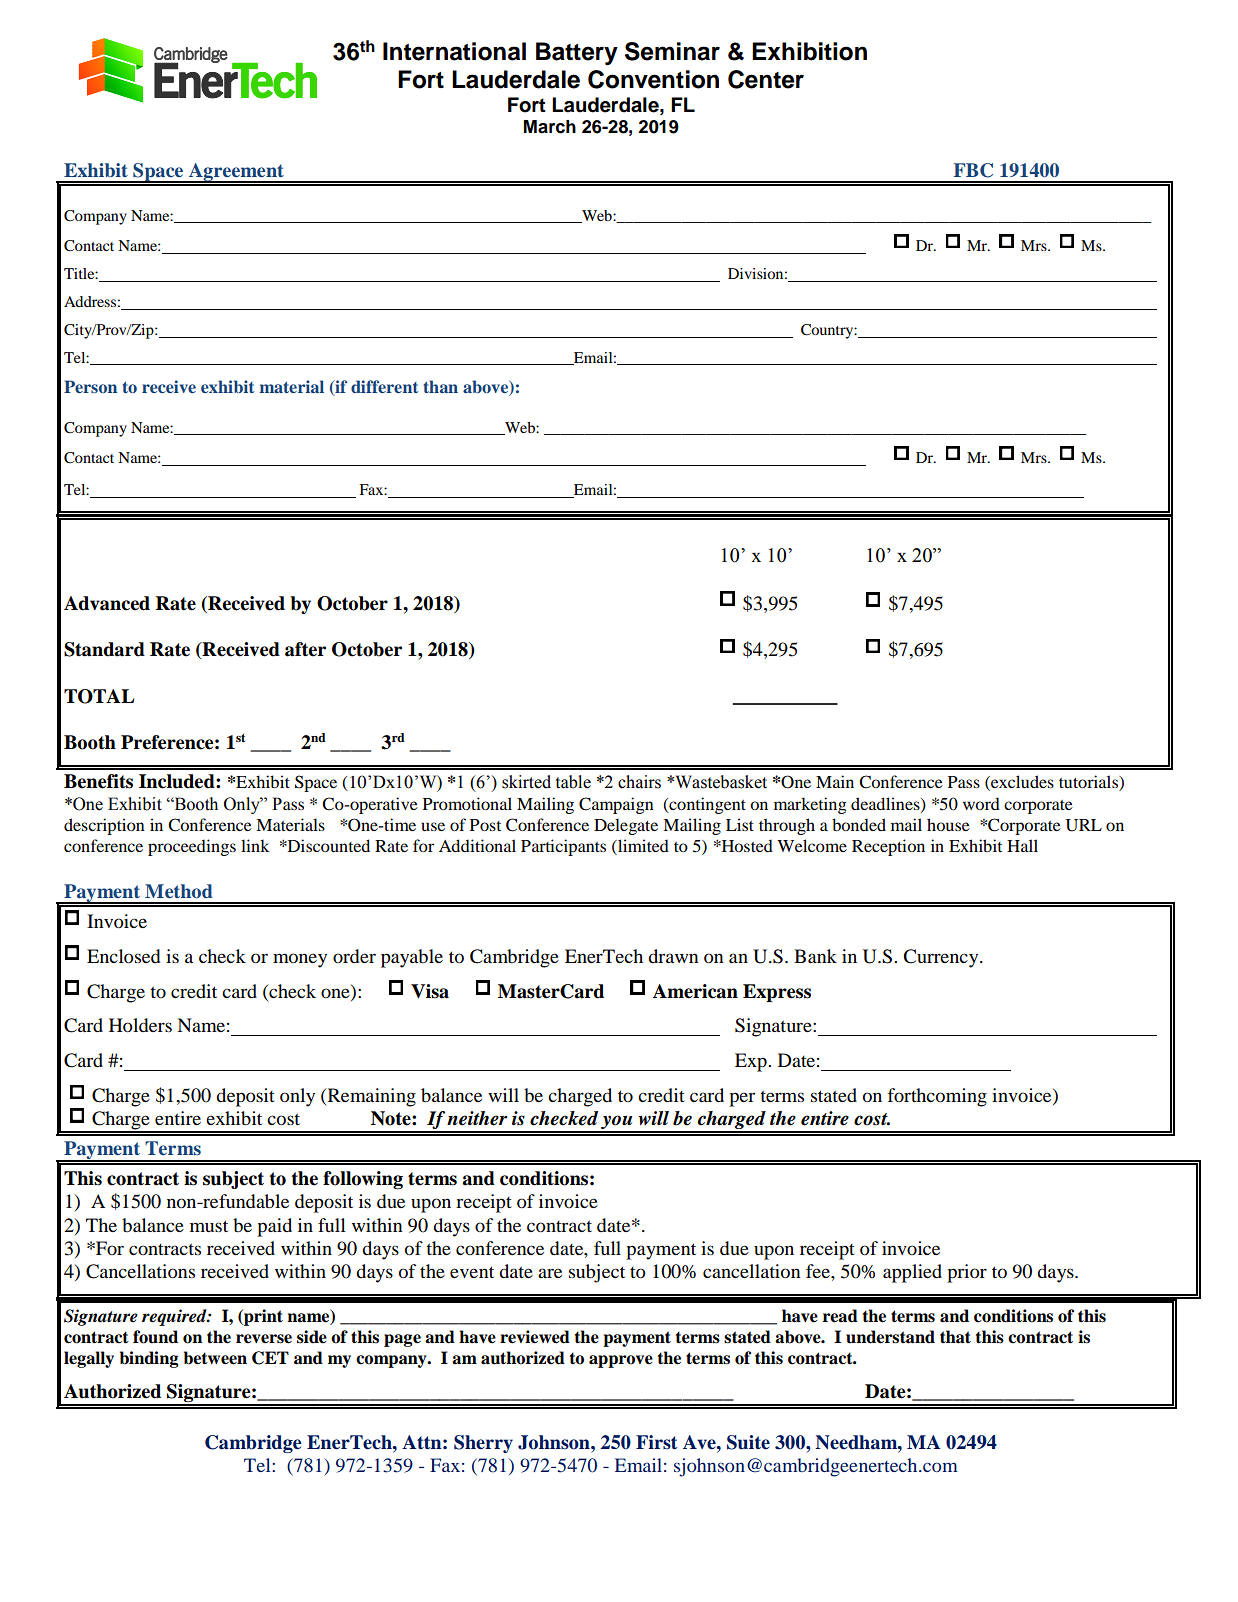 This page has width=1238, height=1602. I want to click on between, so click(215, 1358).
